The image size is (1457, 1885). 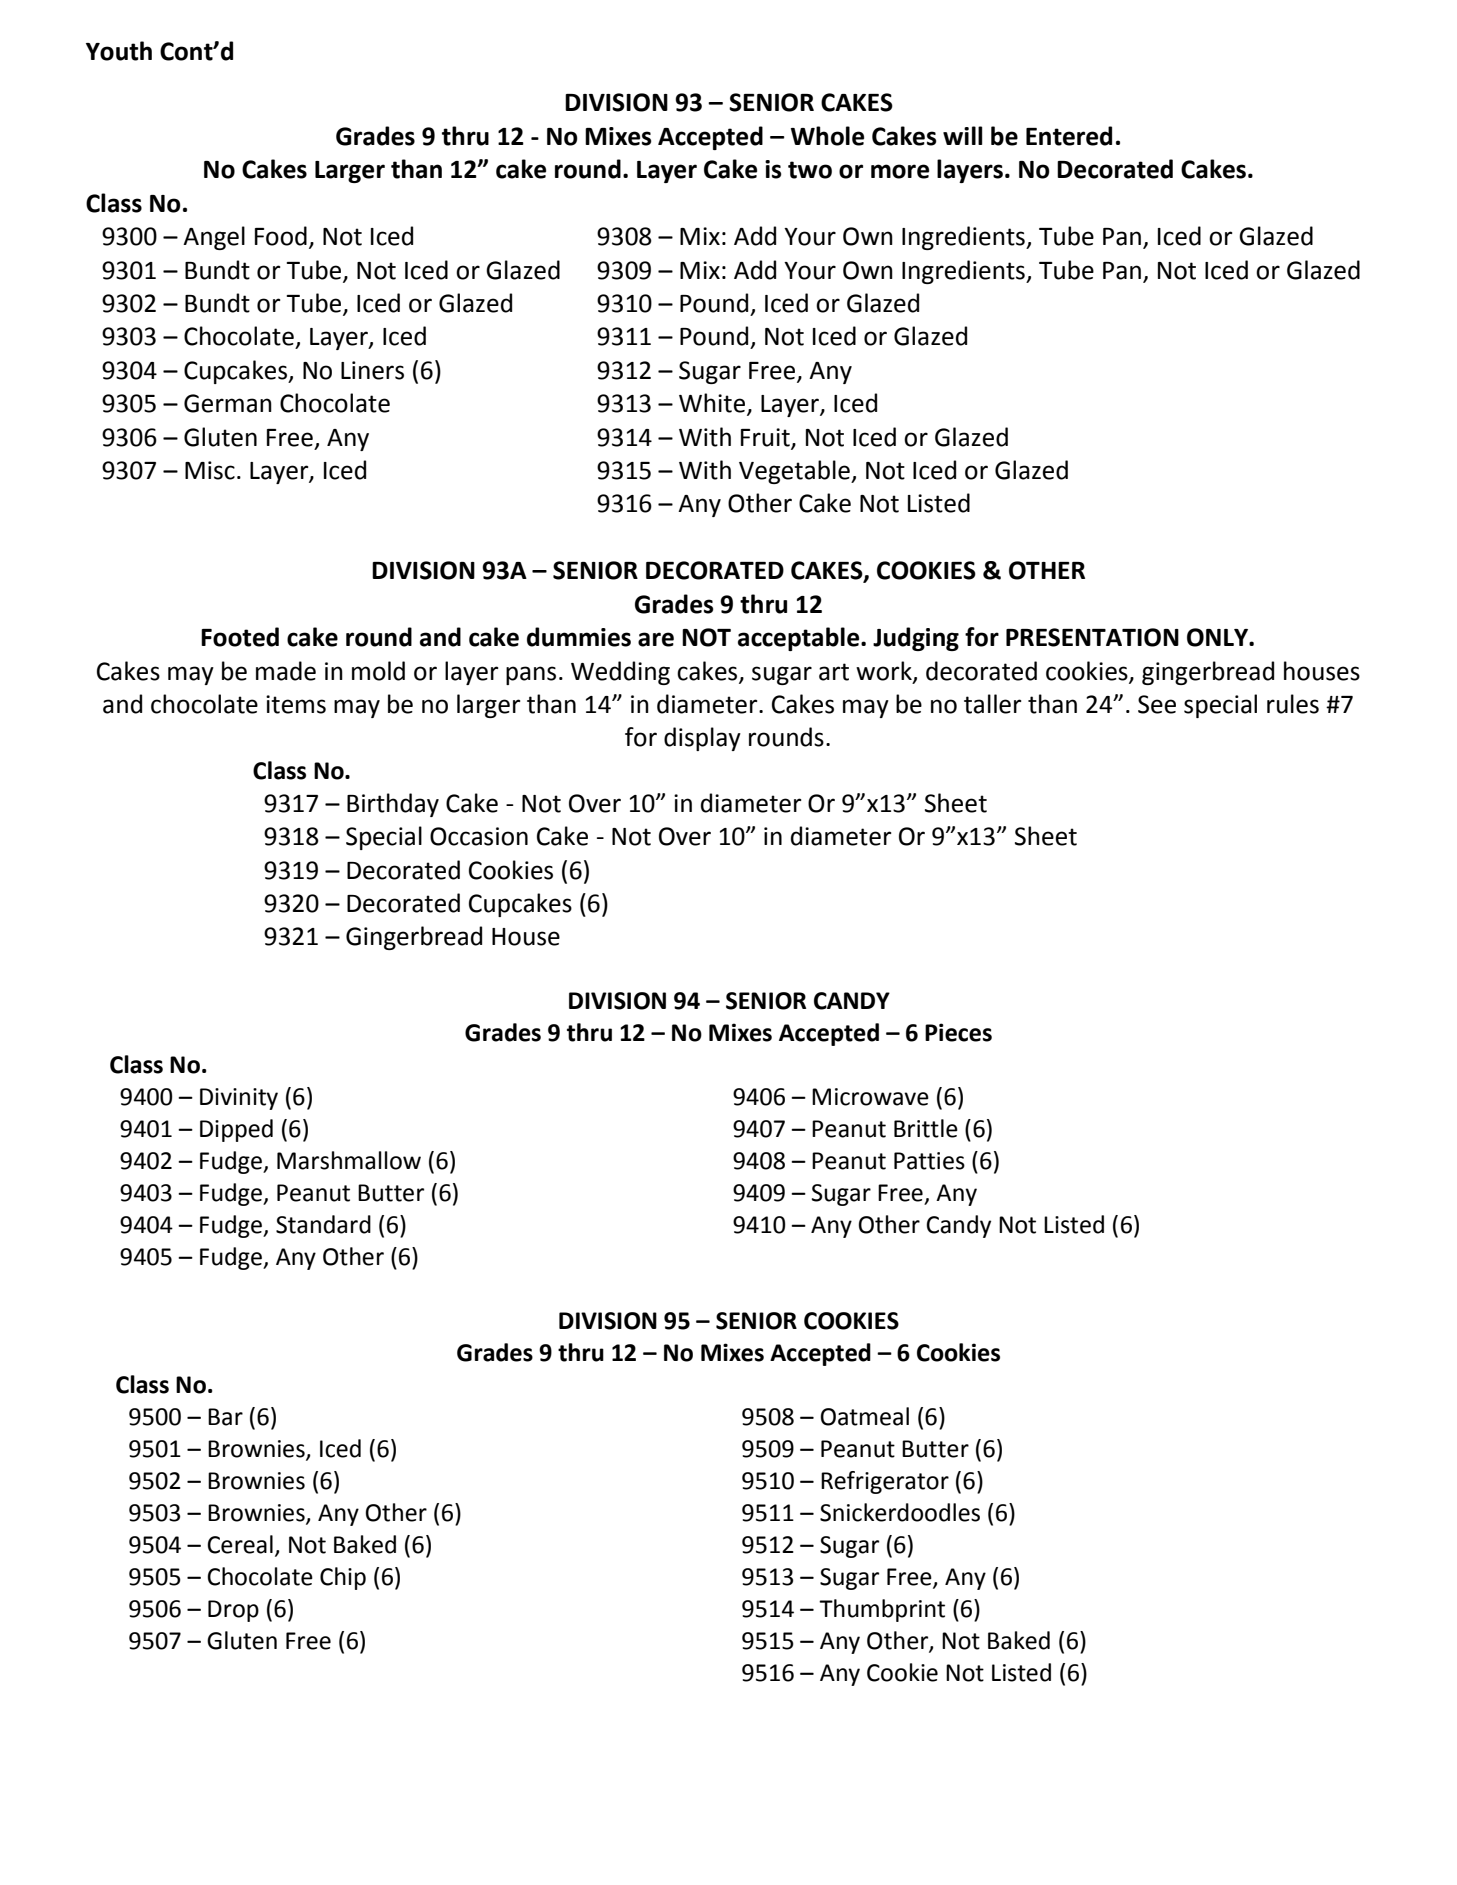 What do you see at coordinates (882, 1610) in the page?
I see `Thumbprint` at bounding box center [882, 1610].
